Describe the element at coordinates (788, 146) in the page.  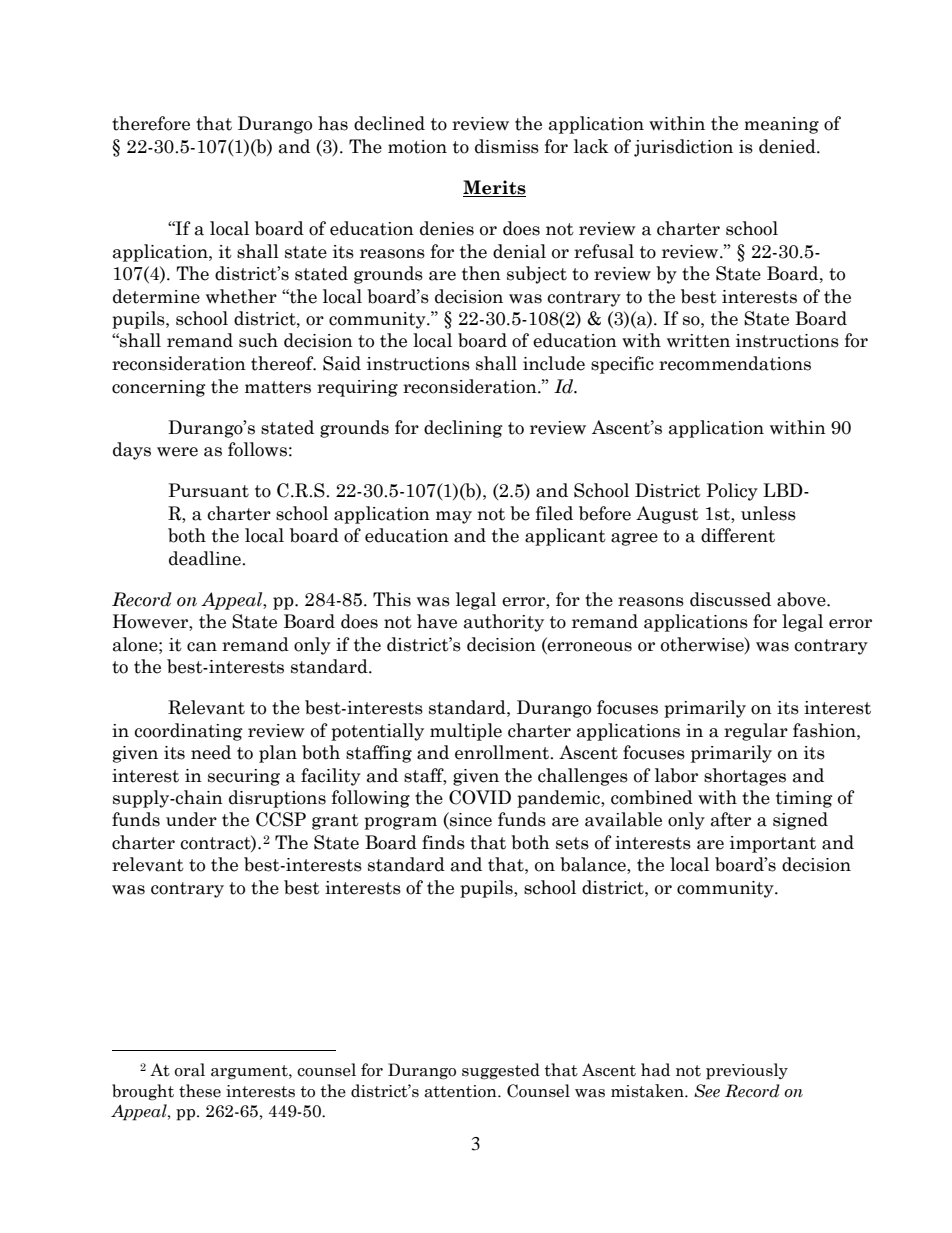
I see `denied` at that location.
